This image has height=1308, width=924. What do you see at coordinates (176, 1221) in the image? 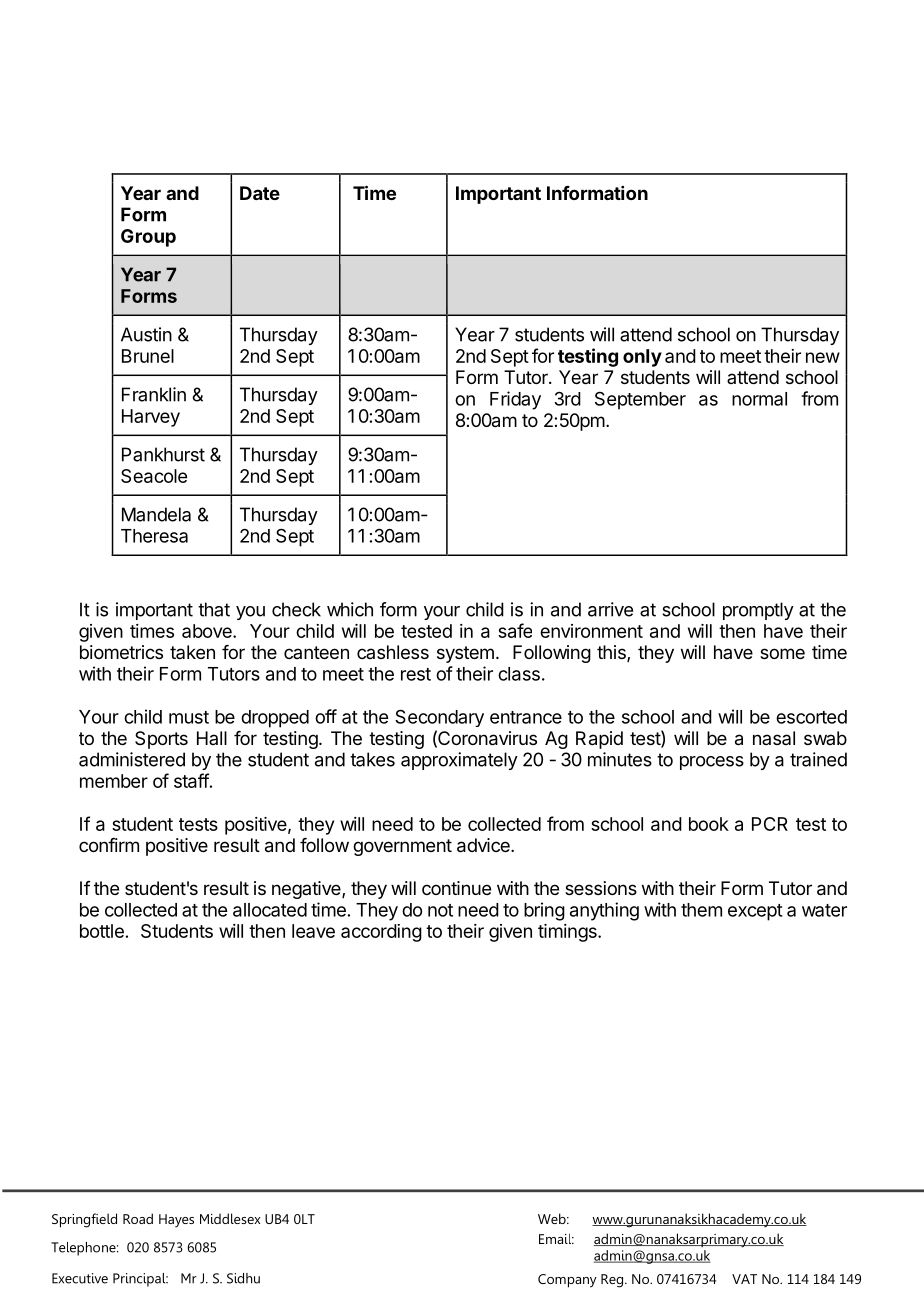
I see `Hayes` at bounding box center [176, 1221].
